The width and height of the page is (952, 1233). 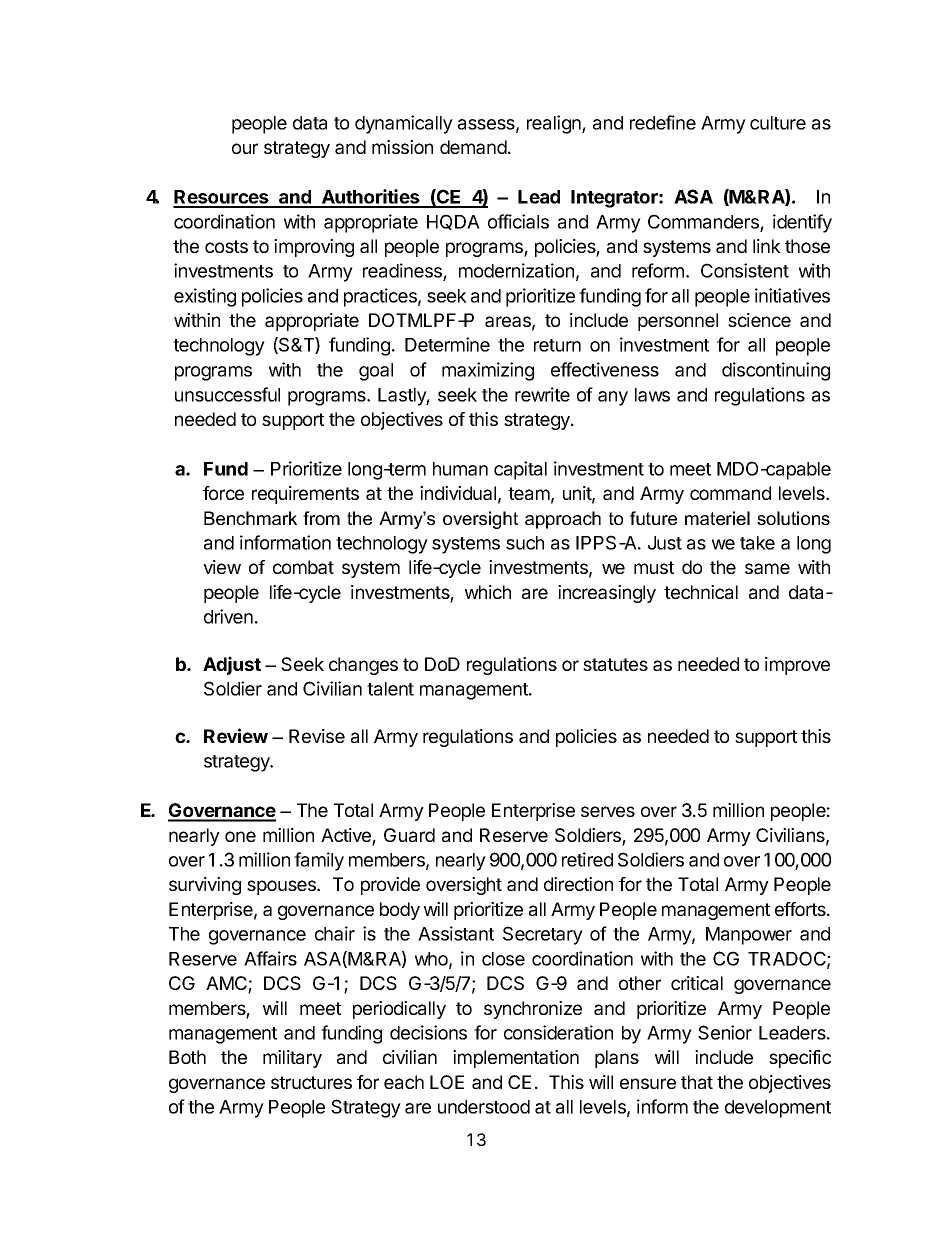 I want to click on technical, so click(x=701, y=592).
